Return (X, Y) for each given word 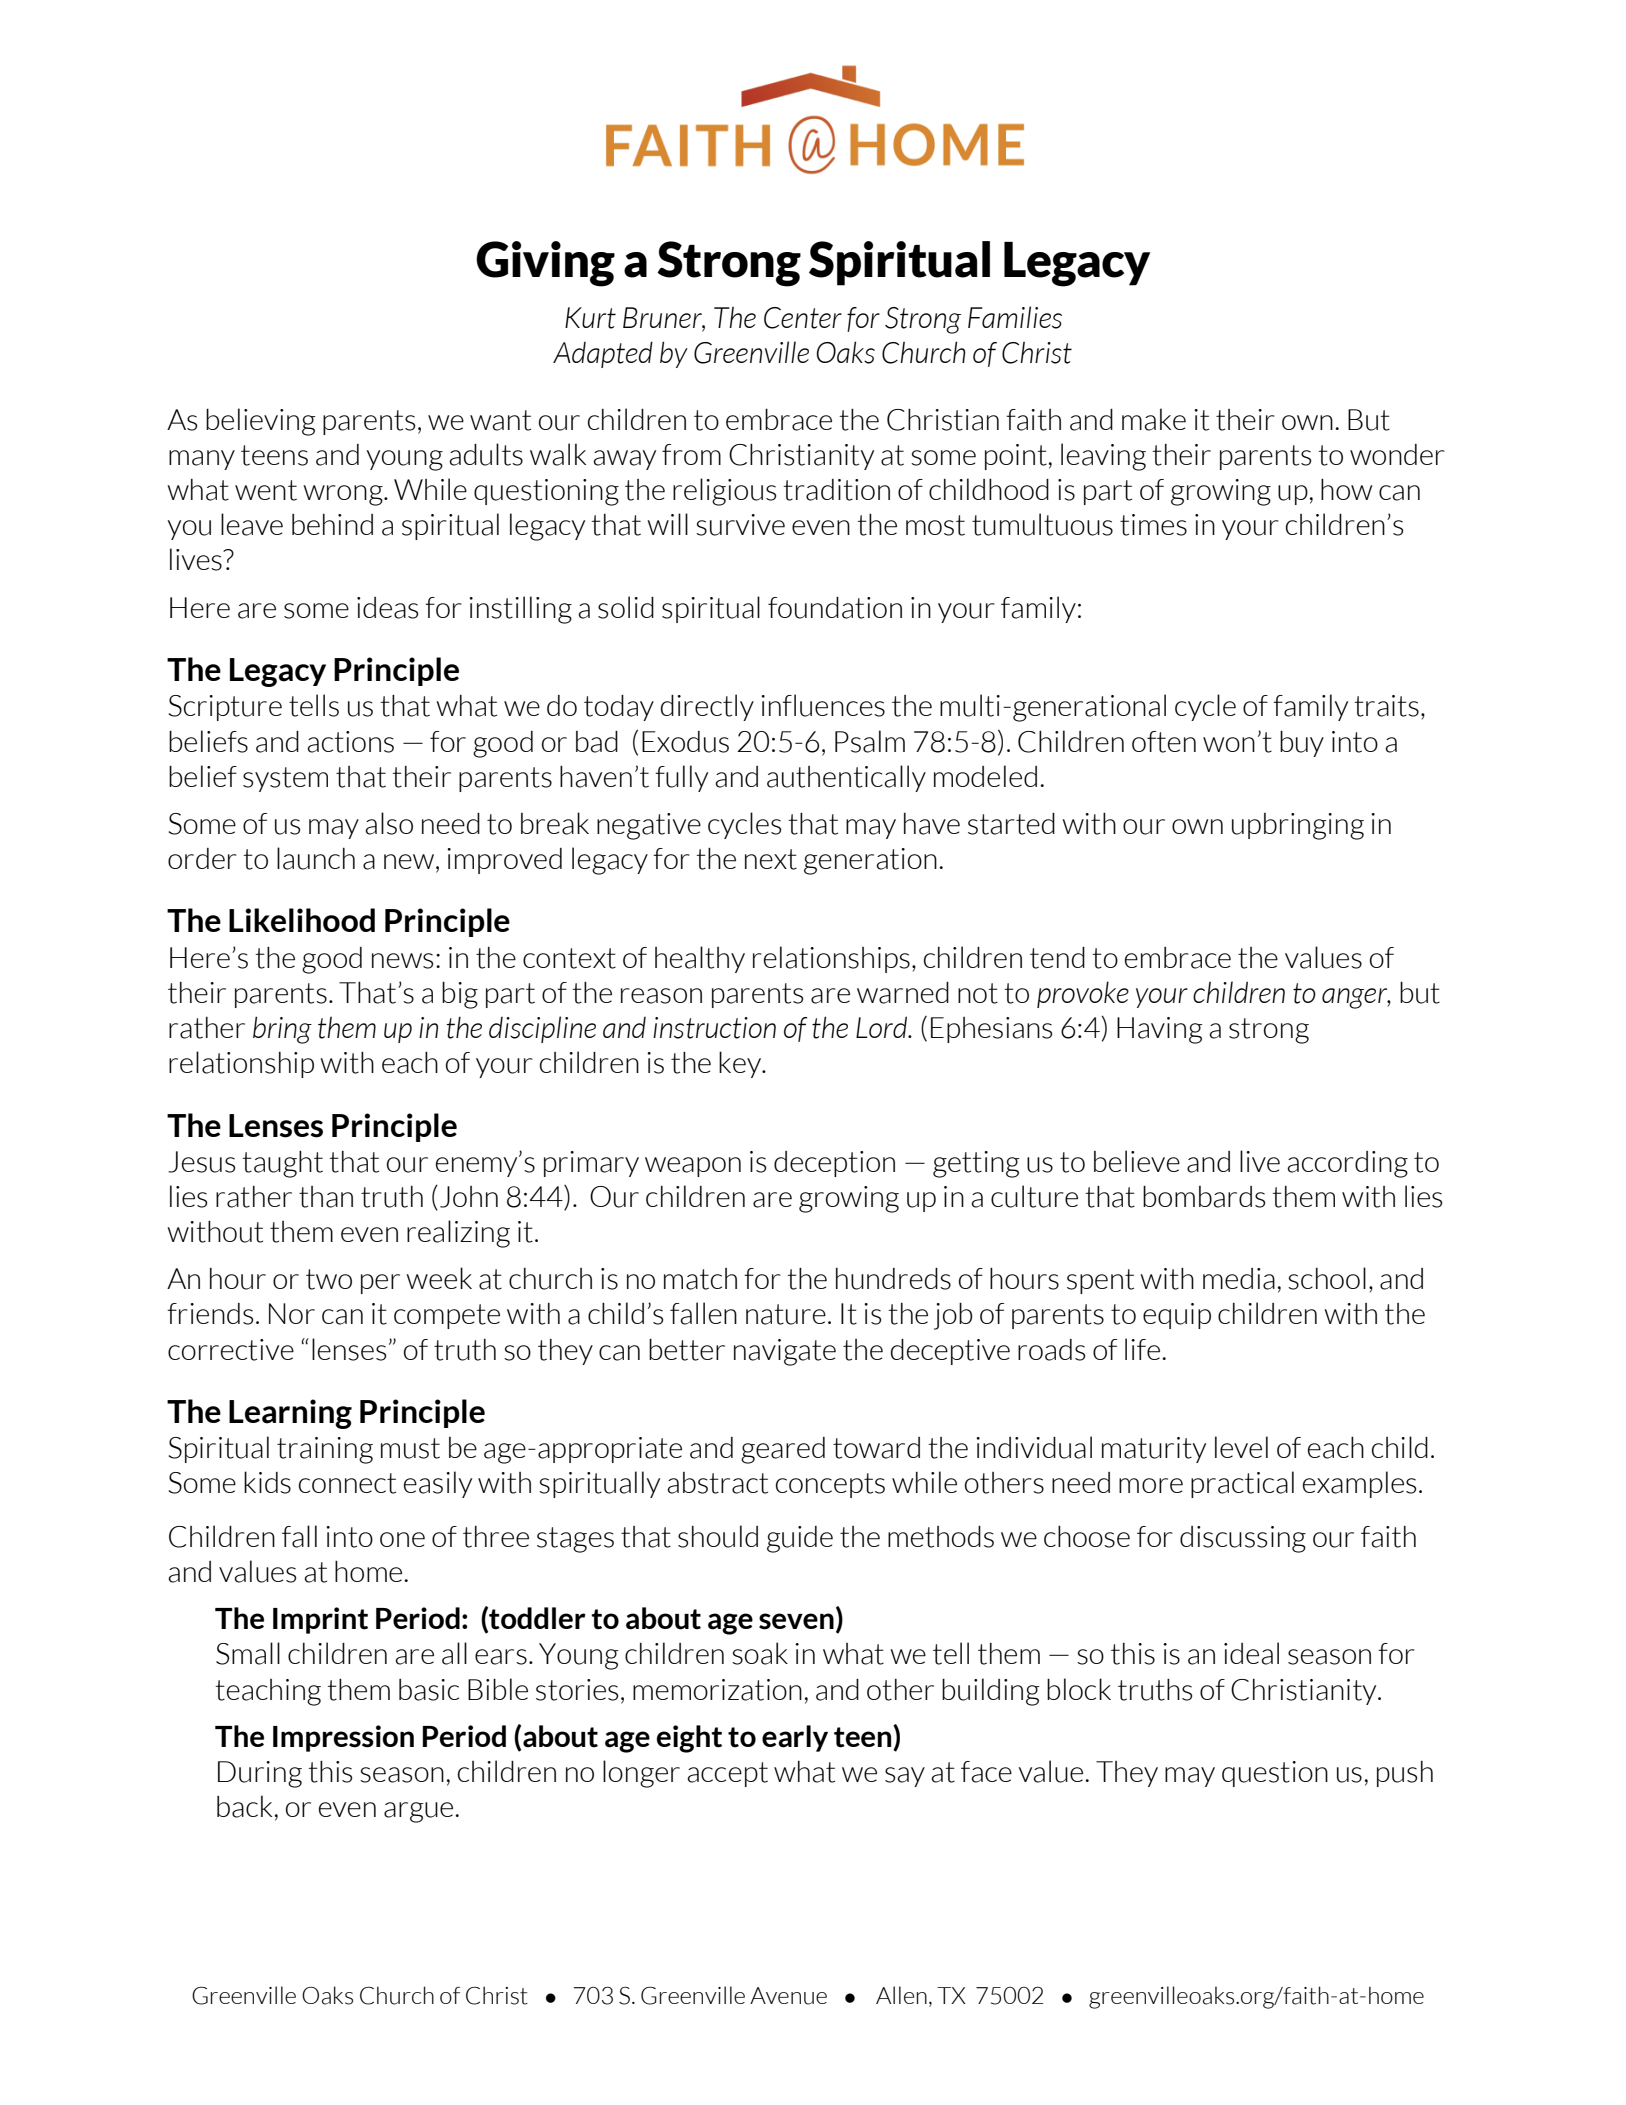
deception (834, 1164)
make (1154, 419)
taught (282, 1164)
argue (420, 1812)
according (1347, 1164)
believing (261, 422)
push (1405, 1774)
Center (803, 318)
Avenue (788, 1996)
